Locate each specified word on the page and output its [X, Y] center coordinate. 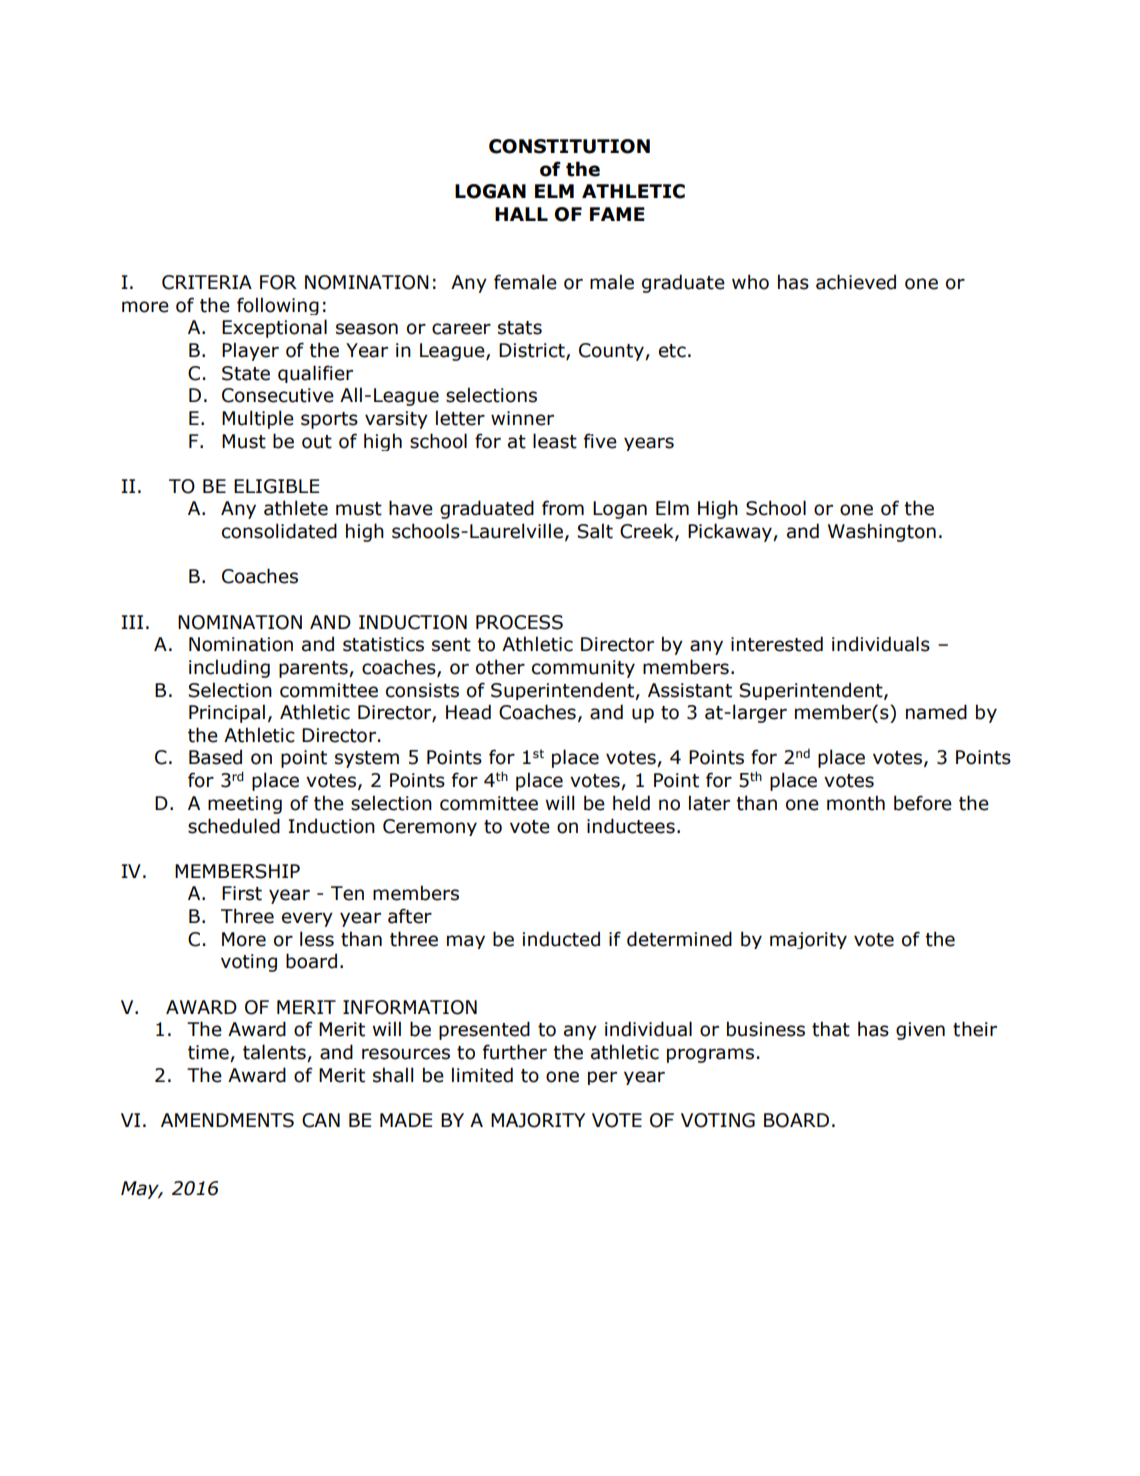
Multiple [258, 419]
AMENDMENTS [227, 1120]
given [920, 1031]
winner [522, 418]
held [631, 803]
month [856, 803]
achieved [856, 282]
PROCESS [519, 622]
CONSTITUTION [569, 146]
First [242, 893]
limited [482, 1075]
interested [777, 644]
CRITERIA [207, 282]
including [229, 668]
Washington [882, 532]
